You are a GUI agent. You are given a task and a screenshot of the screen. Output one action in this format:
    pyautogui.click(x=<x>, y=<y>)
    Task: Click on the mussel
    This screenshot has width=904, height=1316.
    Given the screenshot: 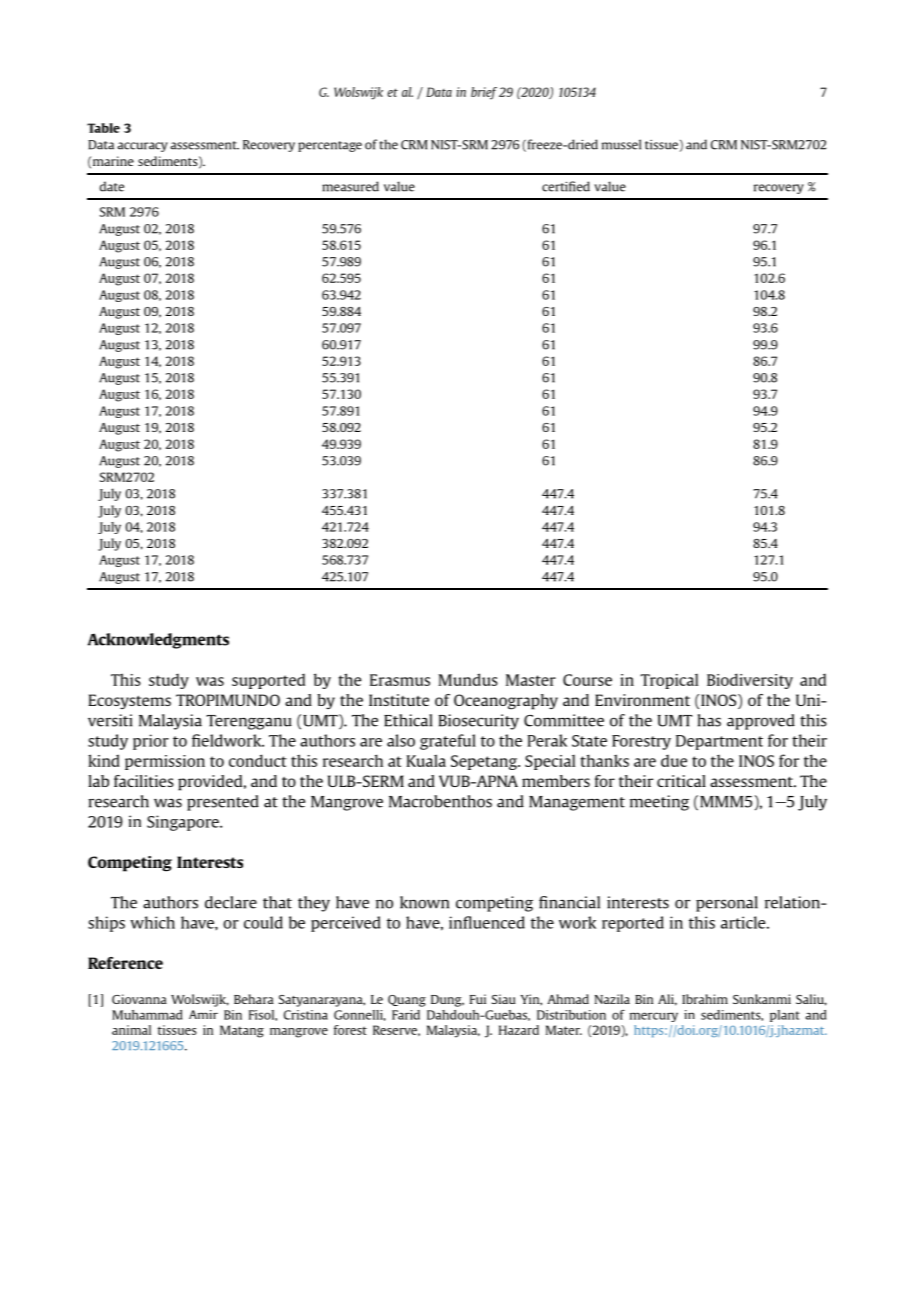 What is the action you would take?
    pyautogui.click(x=621, y=144)
